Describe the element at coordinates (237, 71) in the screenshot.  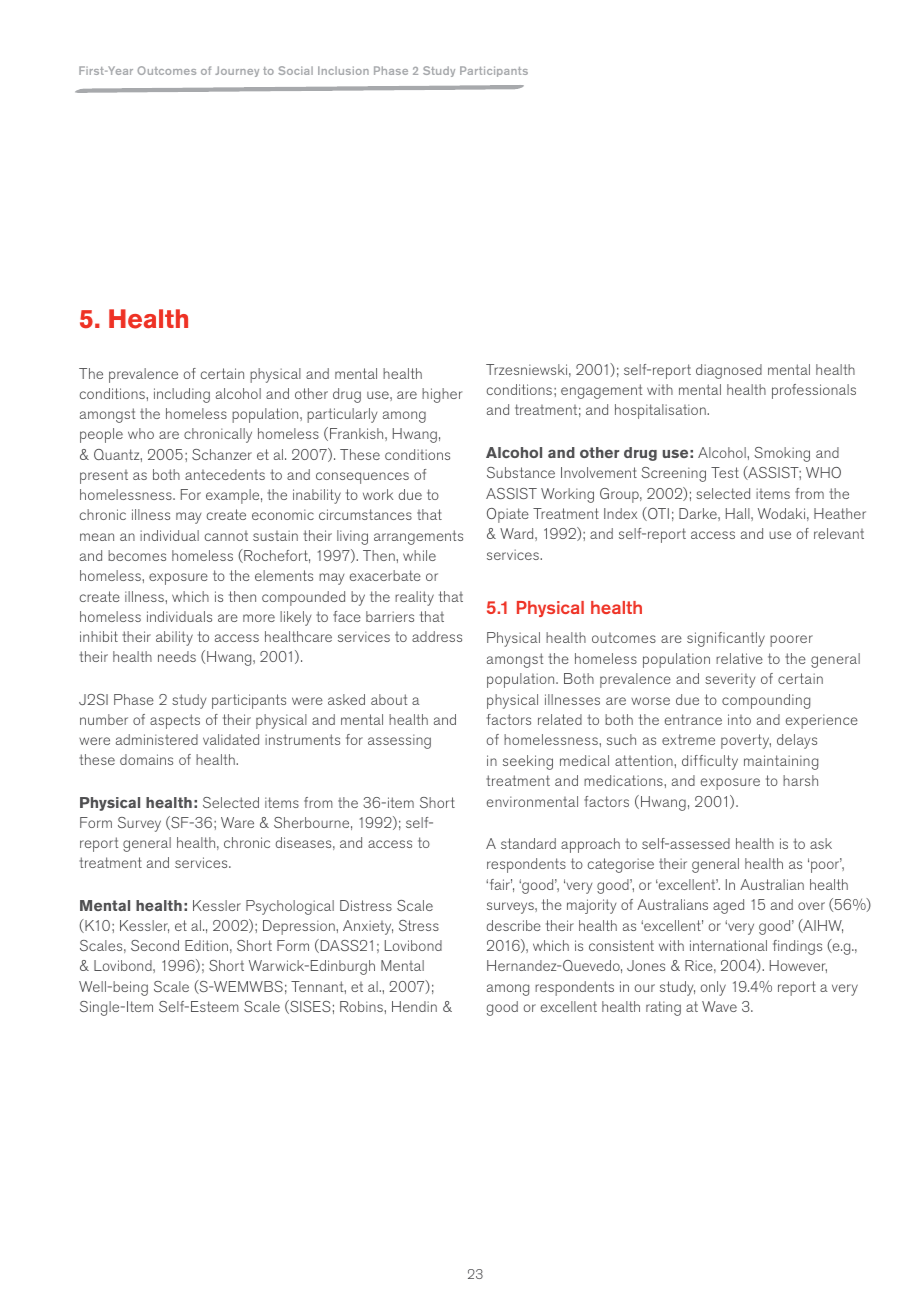
I see `Journey` at that location.
